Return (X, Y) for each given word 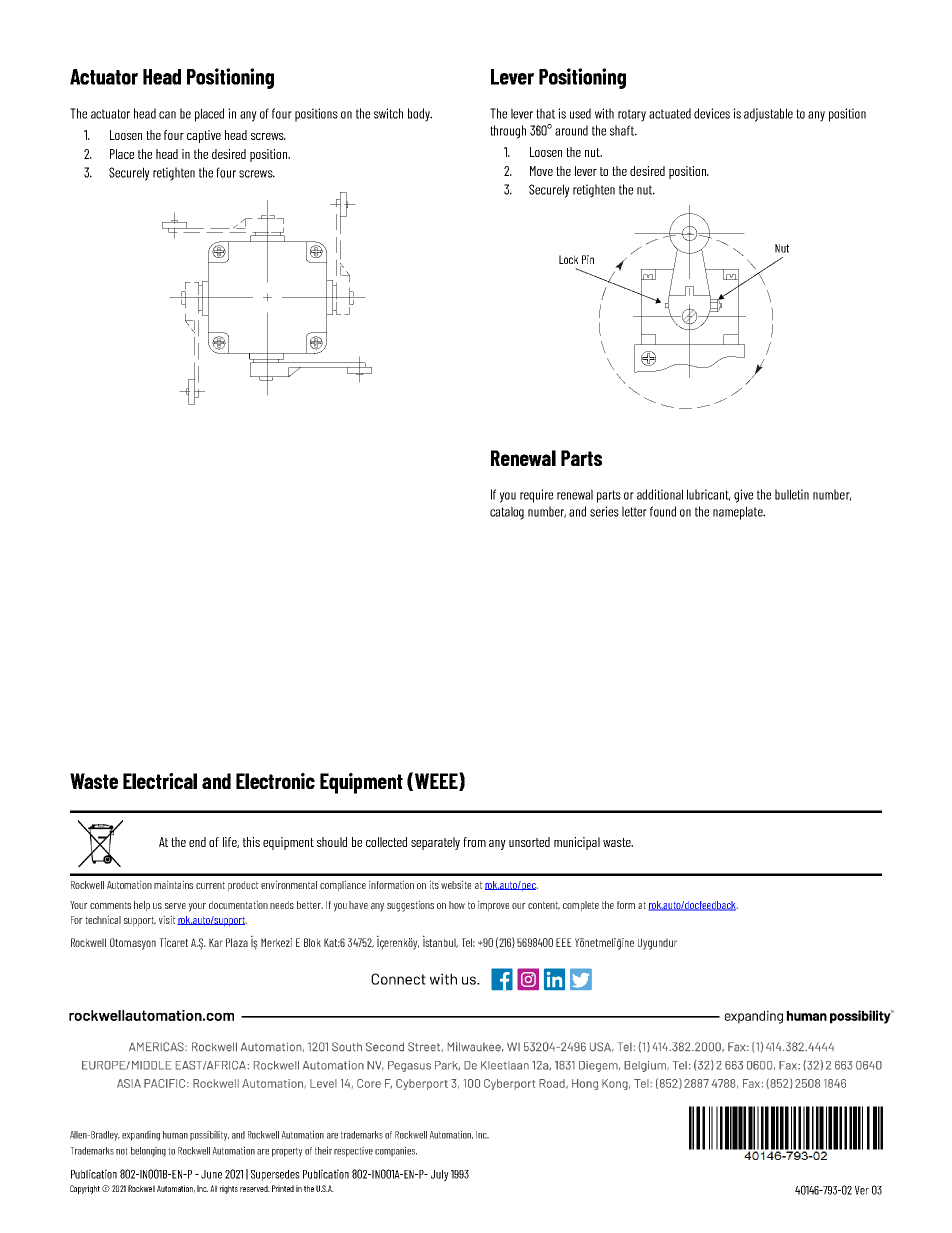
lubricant (709, 495)
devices (712, 113)
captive (204, 136)
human (175, 1135)
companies (396, 1151)
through (508, 132)
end (197, 842)
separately (435, 843)
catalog (507, 513)
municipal (577, 843)
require (536, 496)
